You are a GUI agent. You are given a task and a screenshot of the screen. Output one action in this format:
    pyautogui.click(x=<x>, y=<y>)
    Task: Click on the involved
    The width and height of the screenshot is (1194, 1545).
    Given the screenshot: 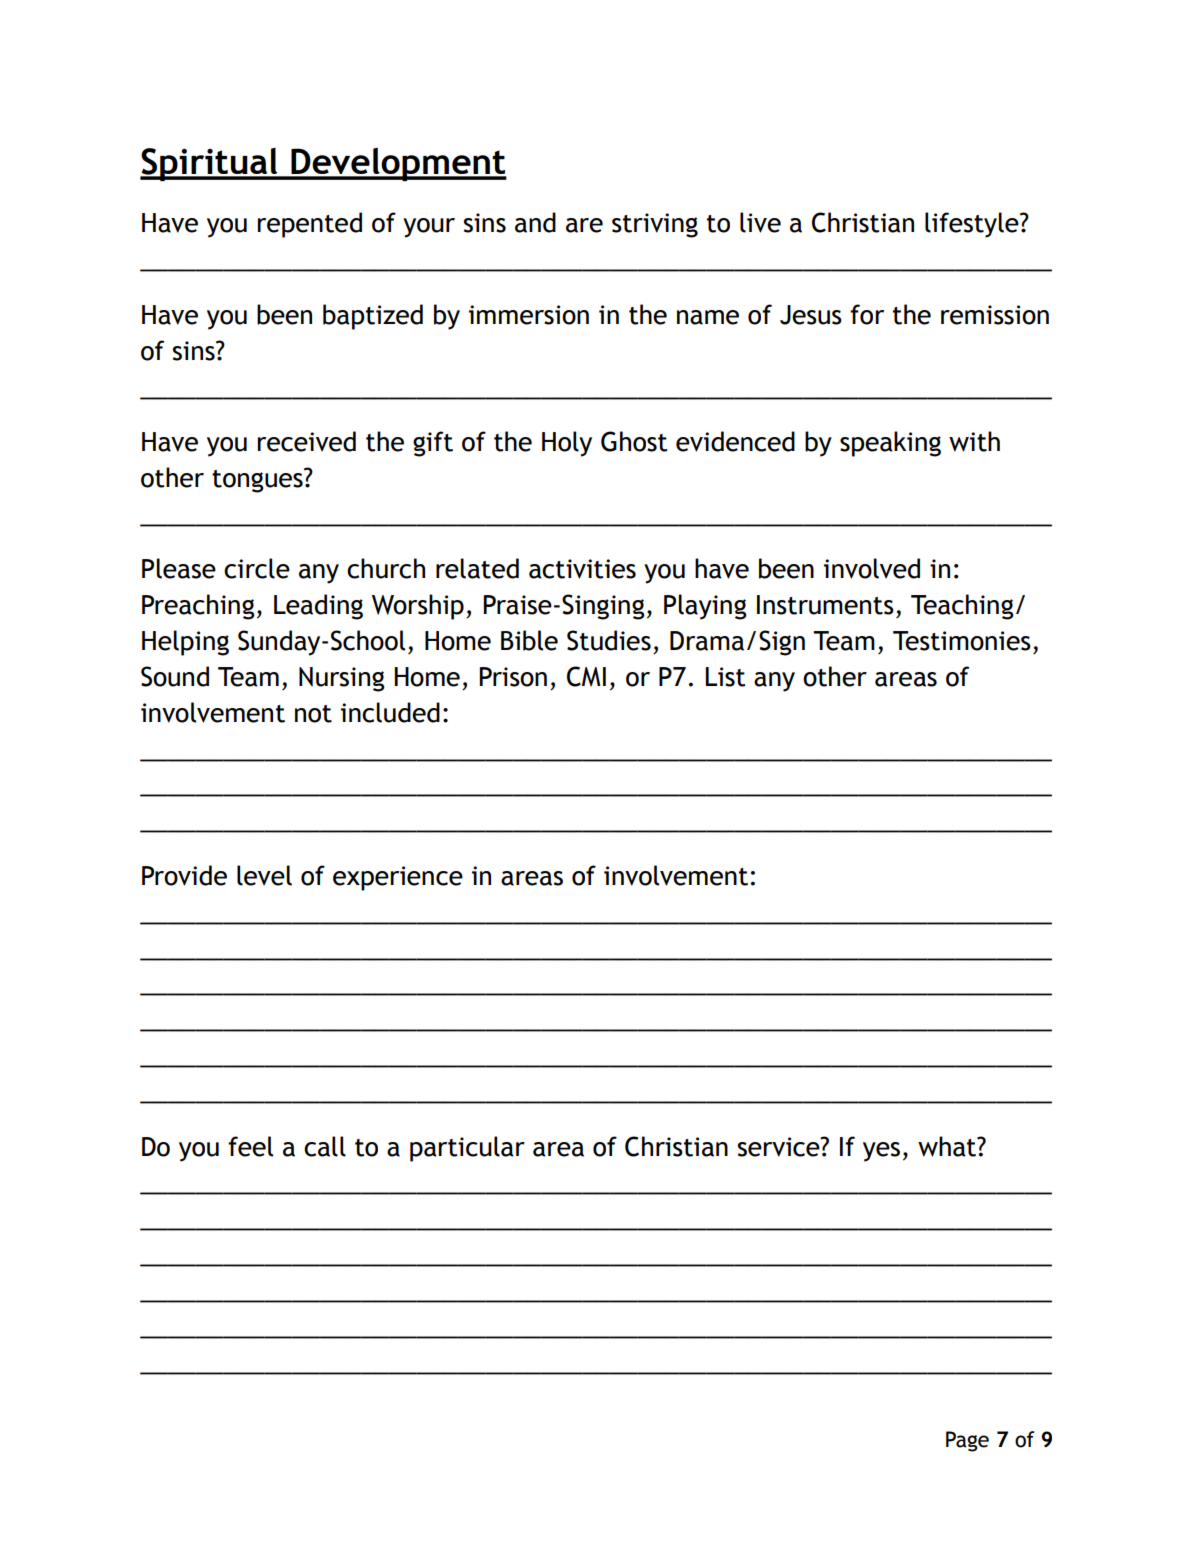 What is the action you would take?
    pyautogui.click(x=872, y=568)
